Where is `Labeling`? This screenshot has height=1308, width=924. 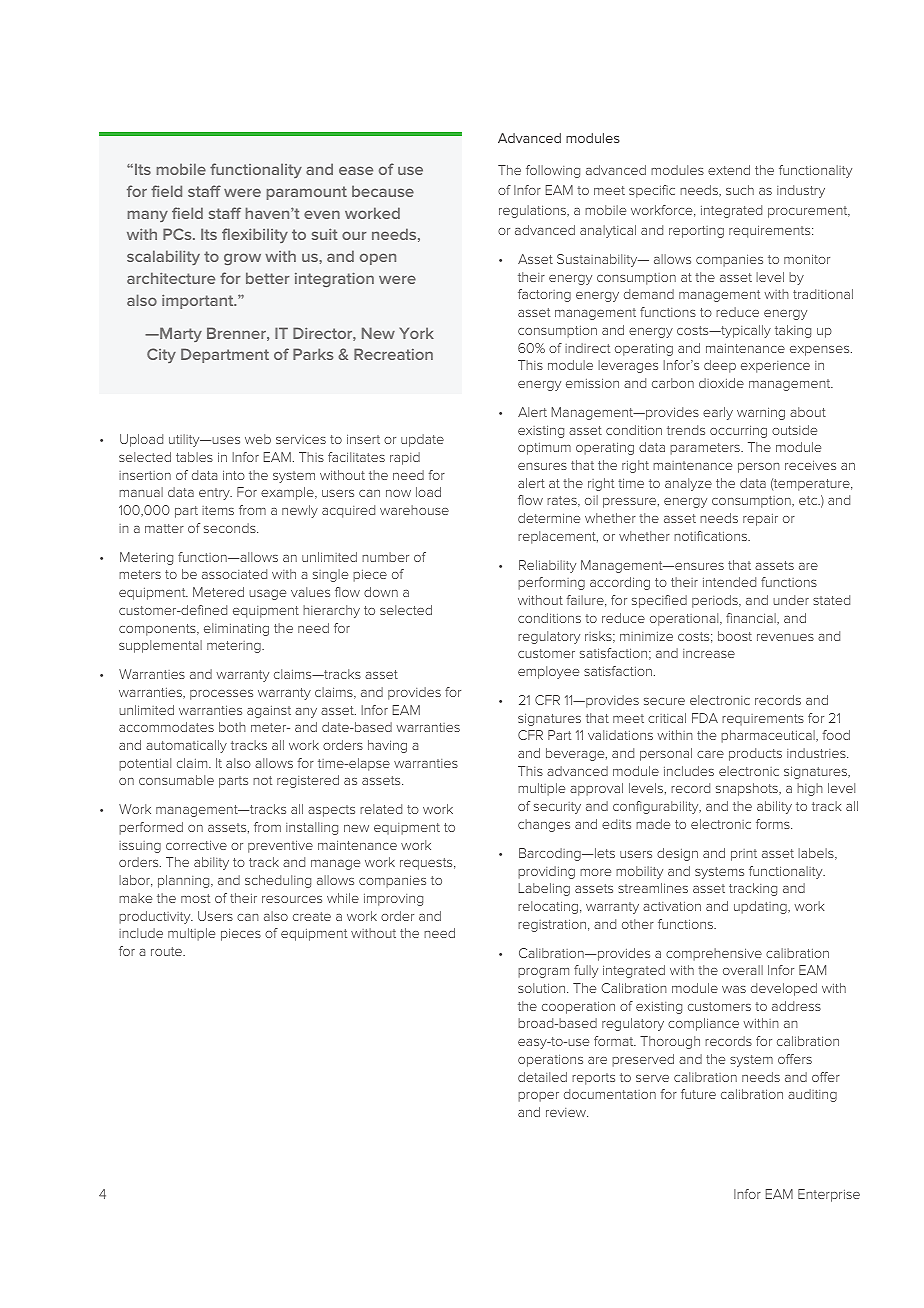
Labeling is located at coordinates (544, 889).
